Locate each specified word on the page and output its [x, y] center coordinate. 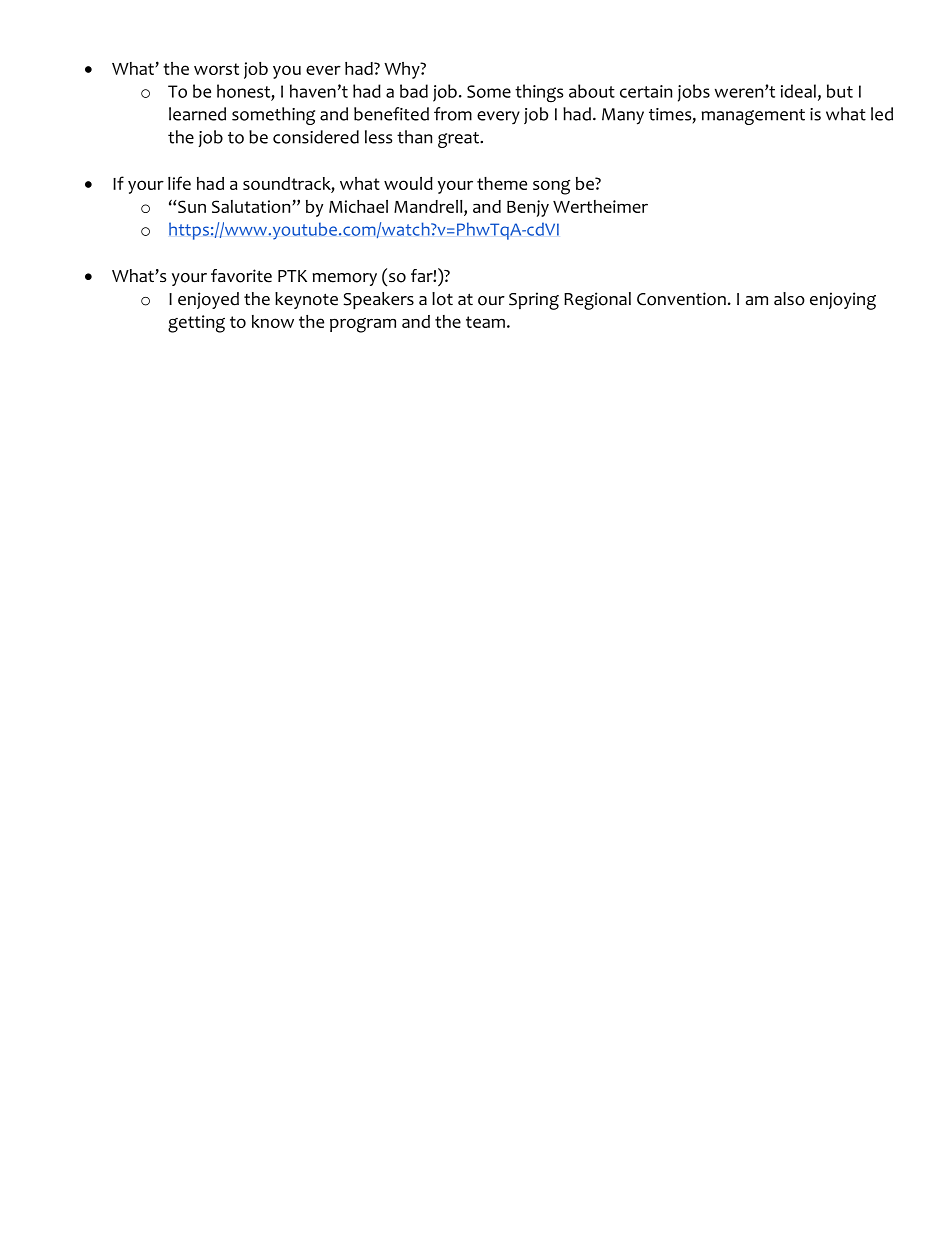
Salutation [252, 206]
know [273, 321]
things [539, 93]
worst [216, 69]
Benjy [528, 208]
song [552, 187]
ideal [798, 91]
